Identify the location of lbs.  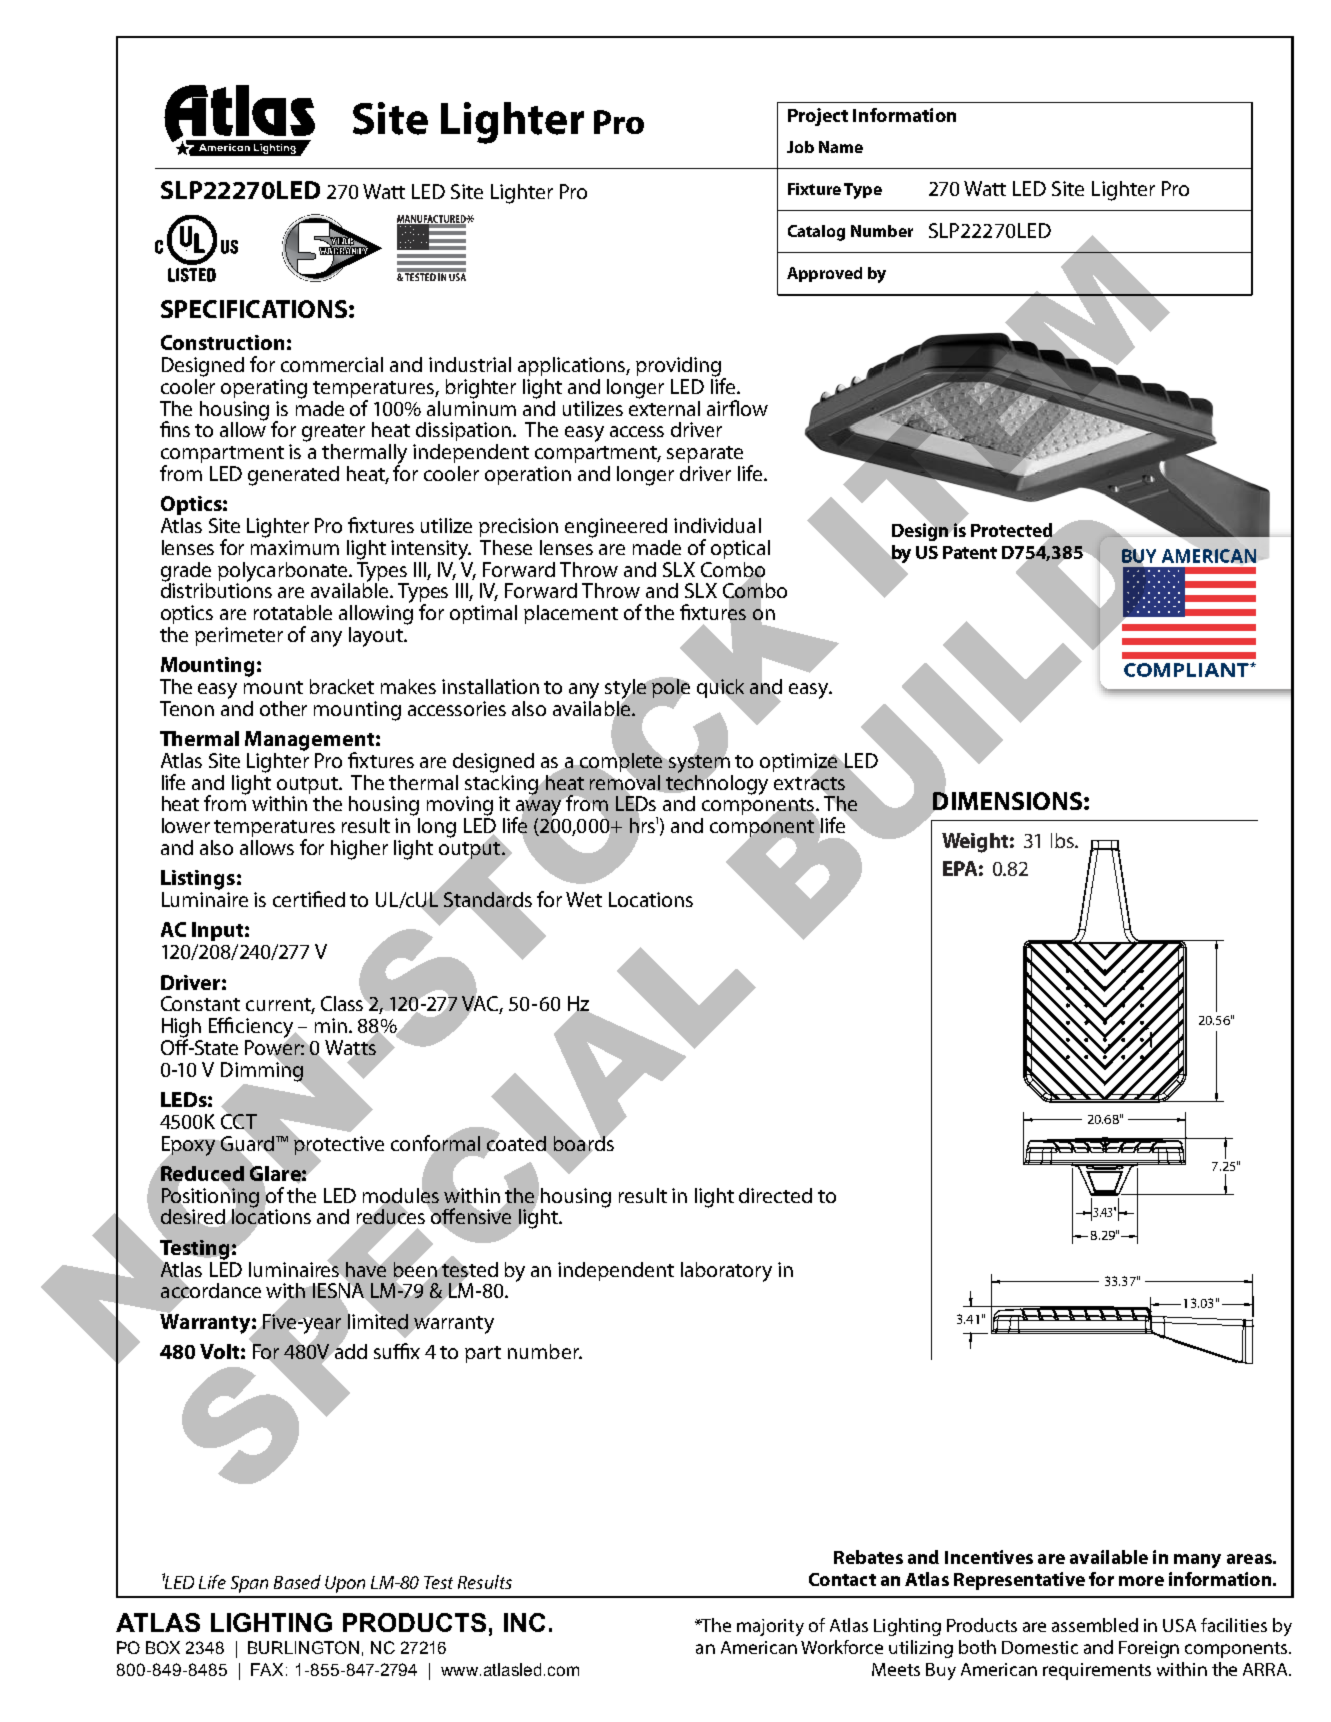
(1063, 840).
